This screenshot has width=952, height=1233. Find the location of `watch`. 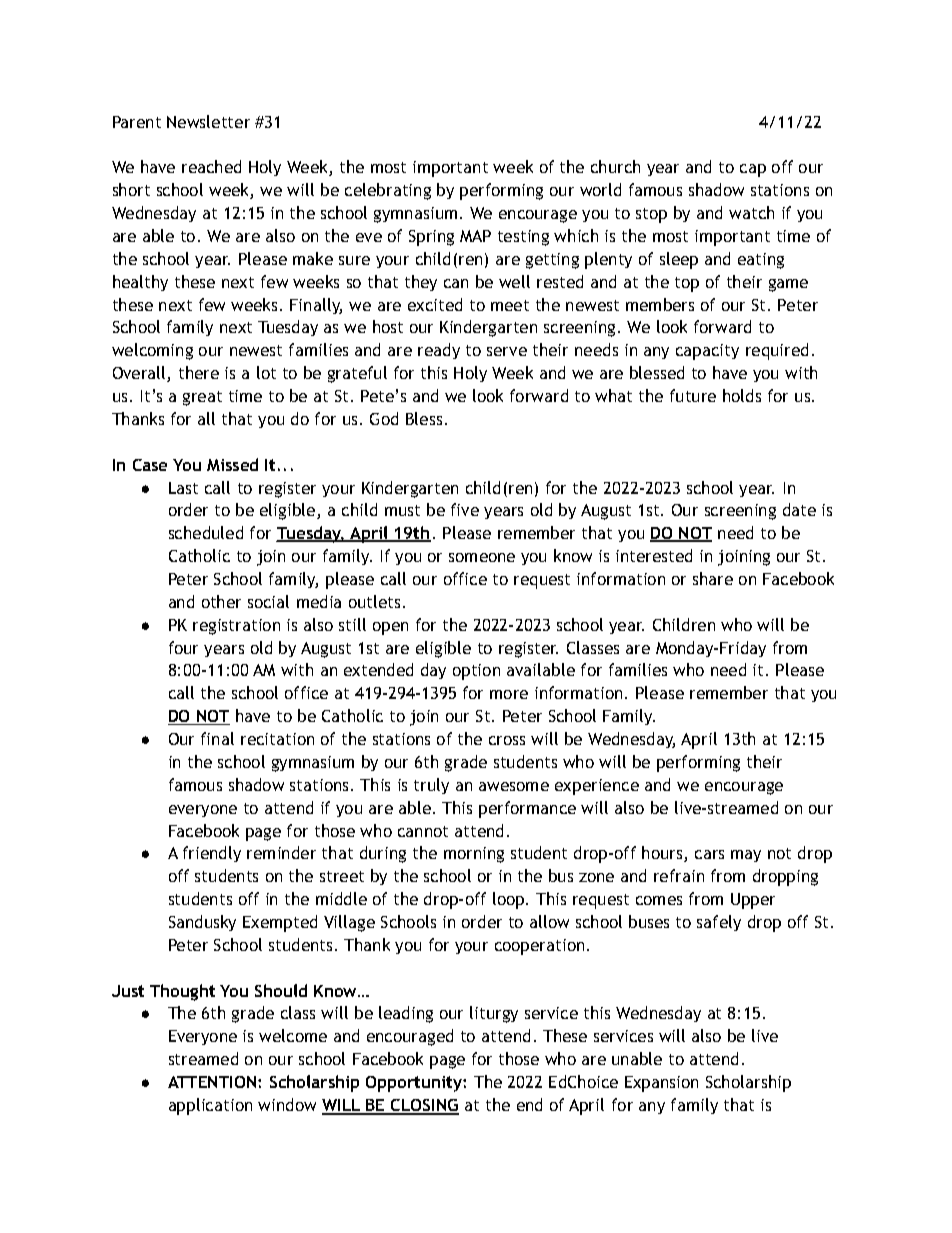

watch is located at coordinates (751, 212).
